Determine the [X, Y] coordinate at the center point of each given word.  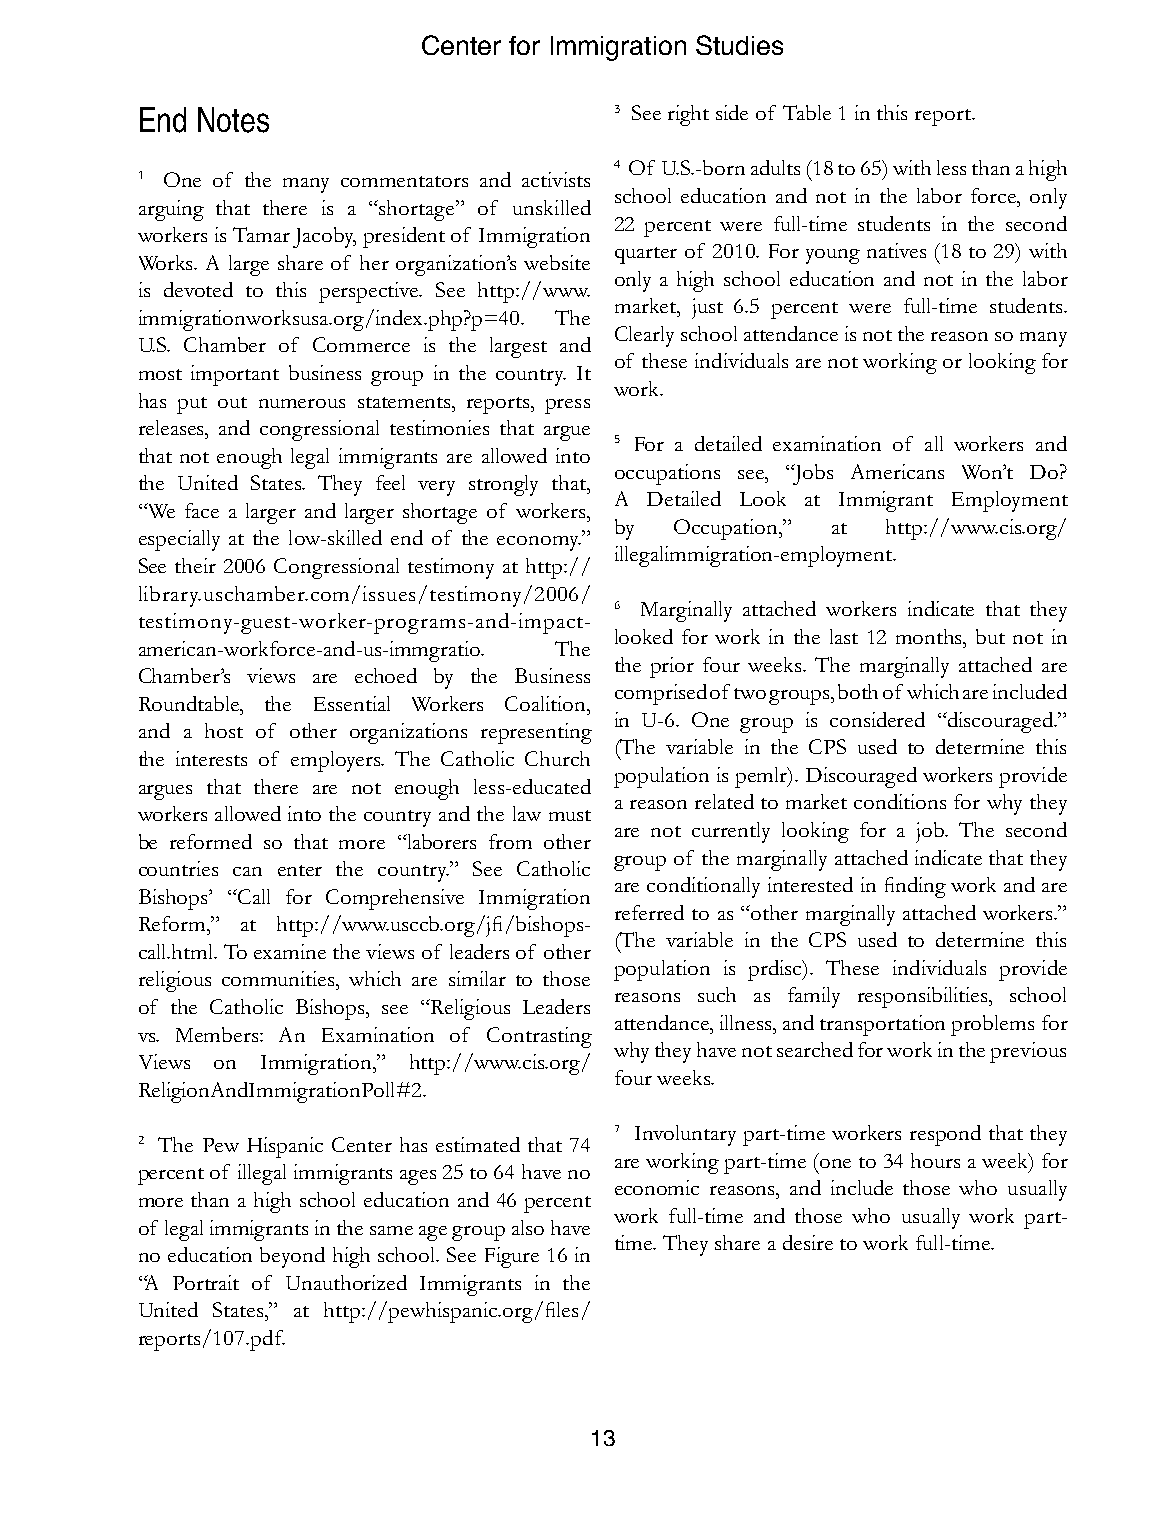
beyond [292, 1257]
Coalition [546, 703]
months [930, 636]
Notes [233, 120]
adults [775, 167]
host [224, 730]
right [688, 115]
